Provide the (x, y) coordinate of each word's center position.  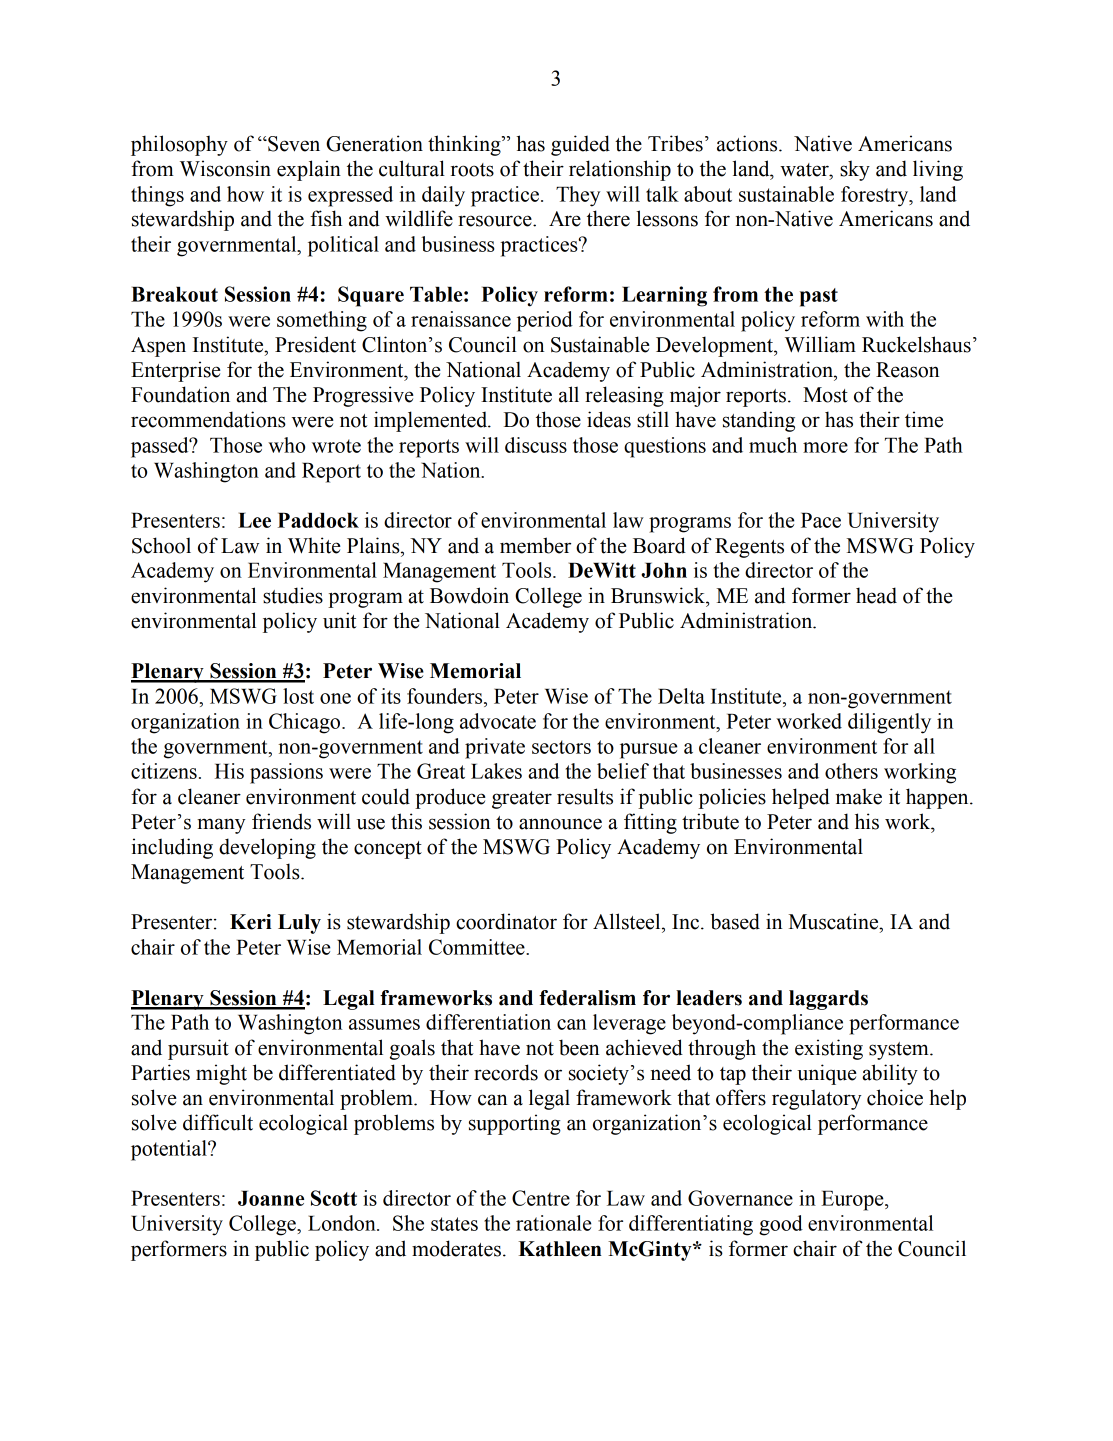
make (859, 796)
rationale (553, 1223)
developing (267, 848)
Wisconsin (225, 168)
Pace (821, 520)
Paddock (318, 520)
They (578, 196)
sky (855, 170)
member (535, 545)
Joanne (271, 1198)
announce (560, 824)
